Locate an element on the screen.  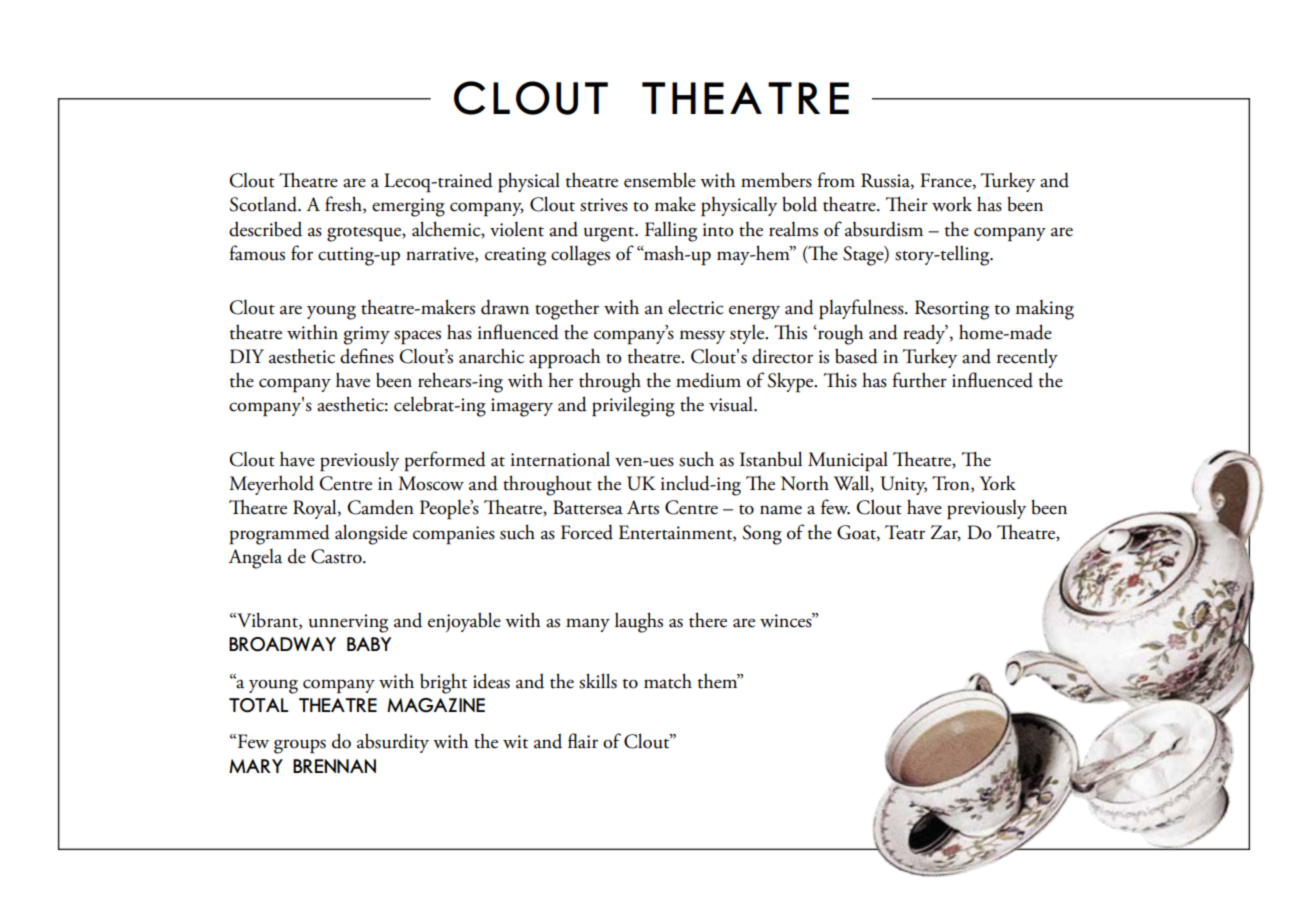
international is located at coordinates (560, 459).
